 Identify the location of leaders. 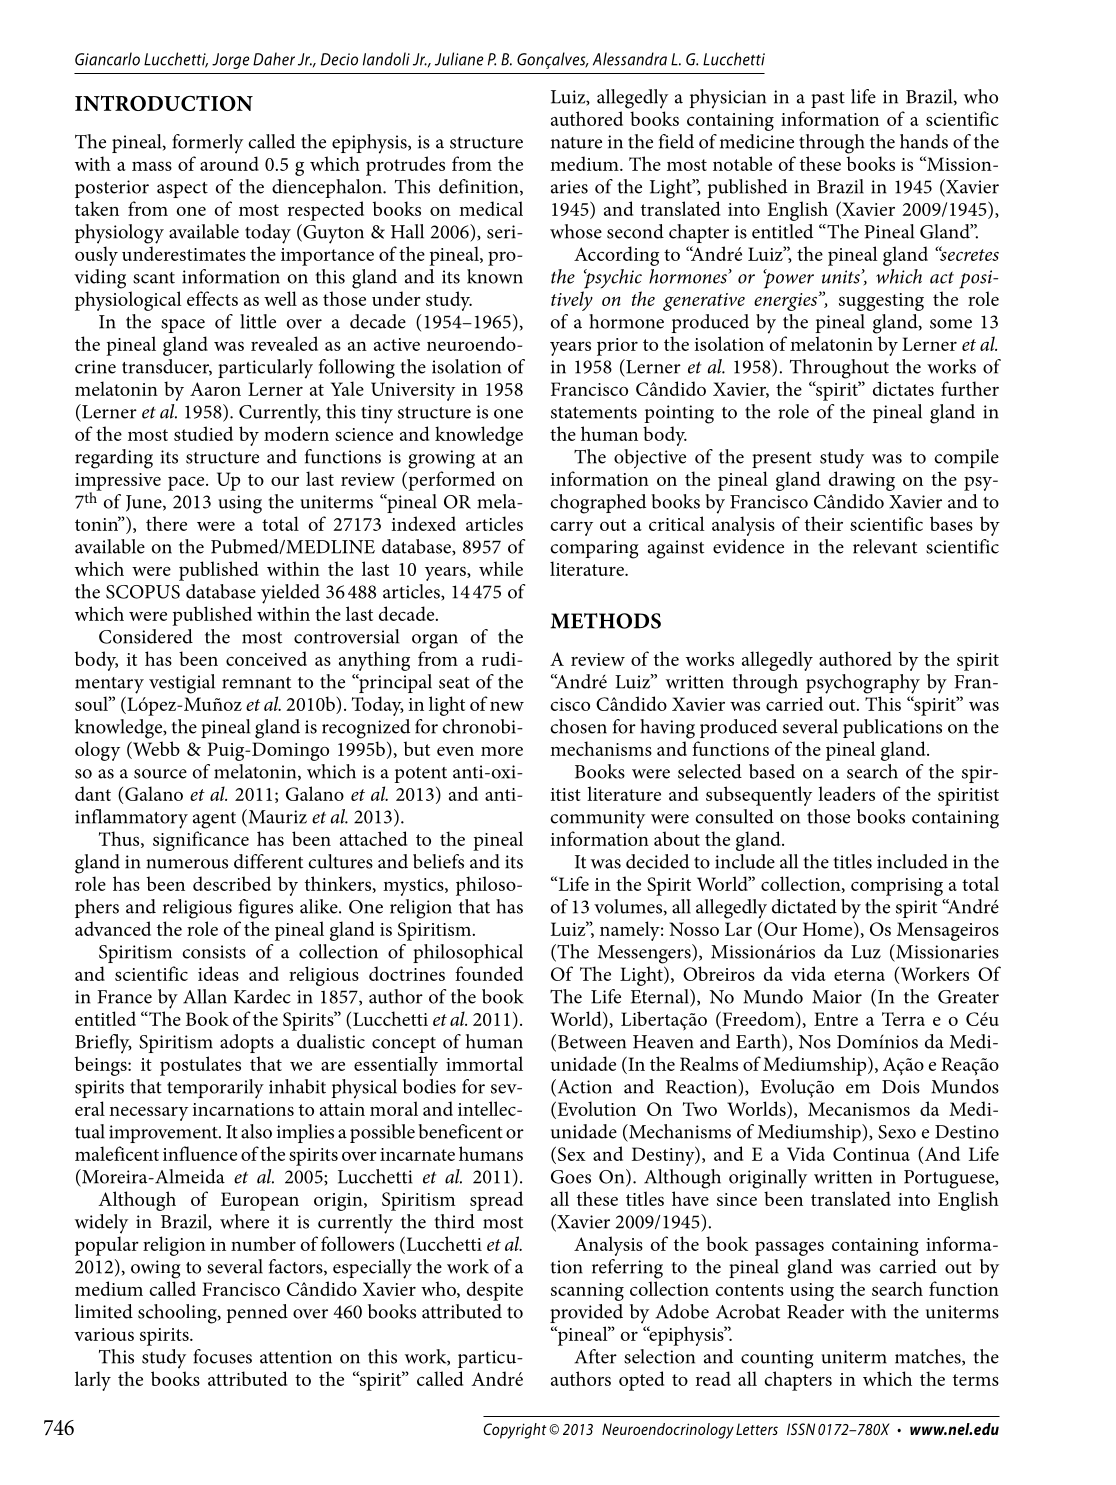
(846, 793).
